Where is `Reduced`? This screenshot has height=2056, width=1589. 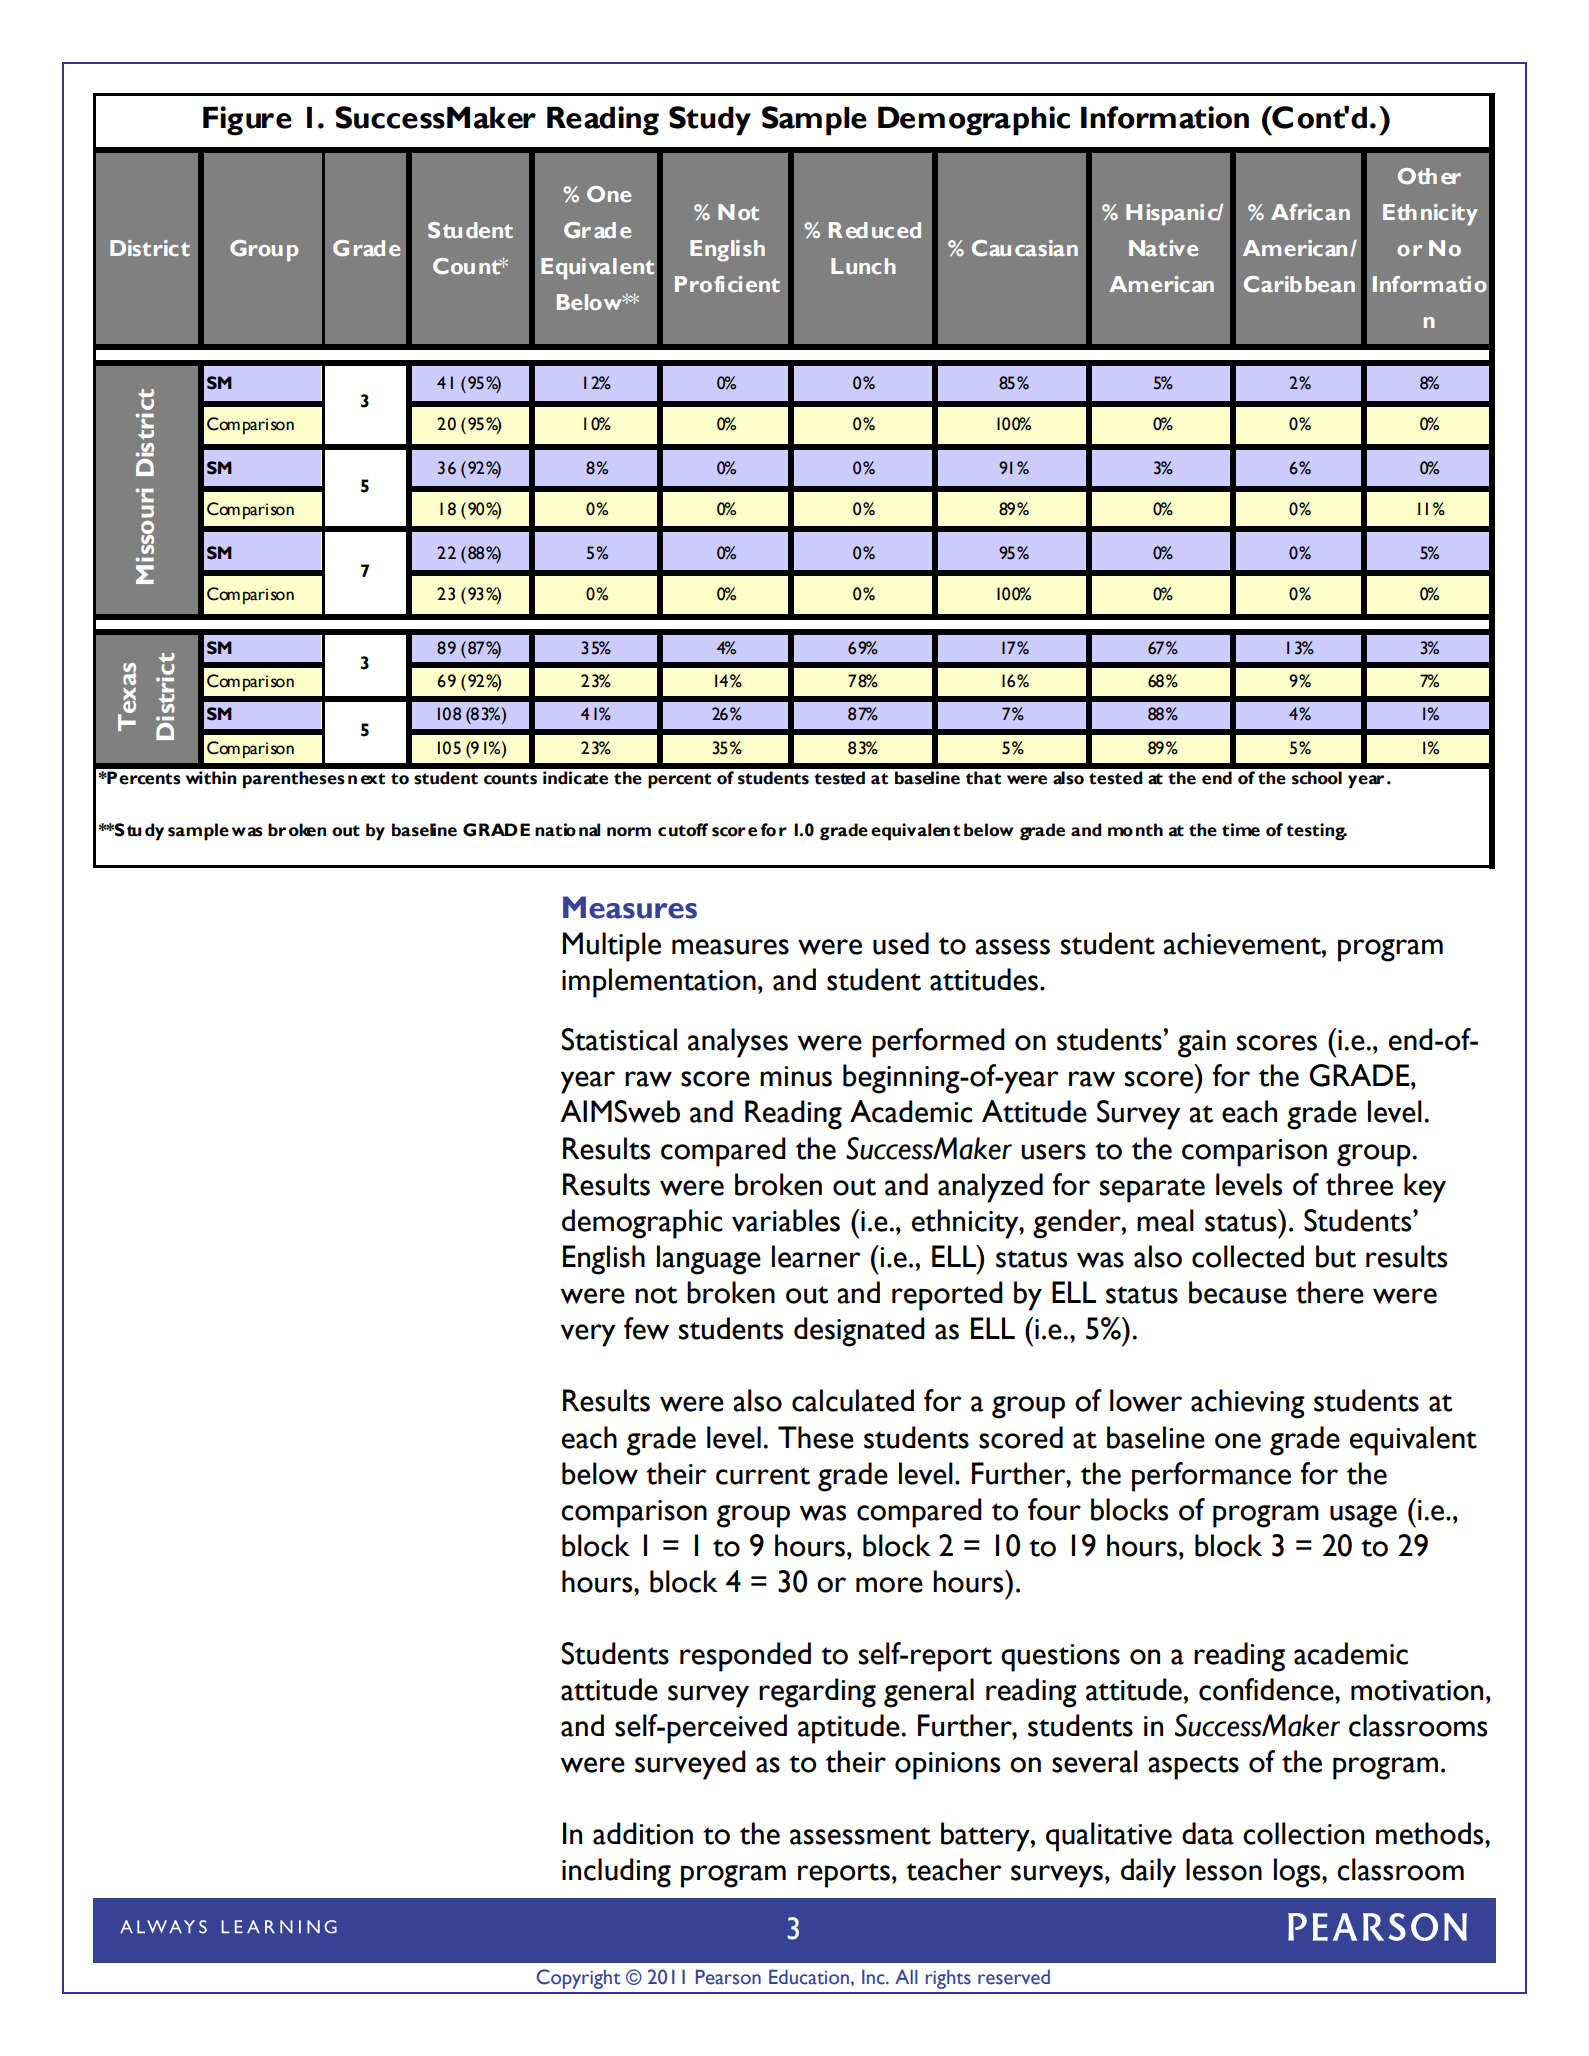
Reduced is located at coordinates (875, 230).
